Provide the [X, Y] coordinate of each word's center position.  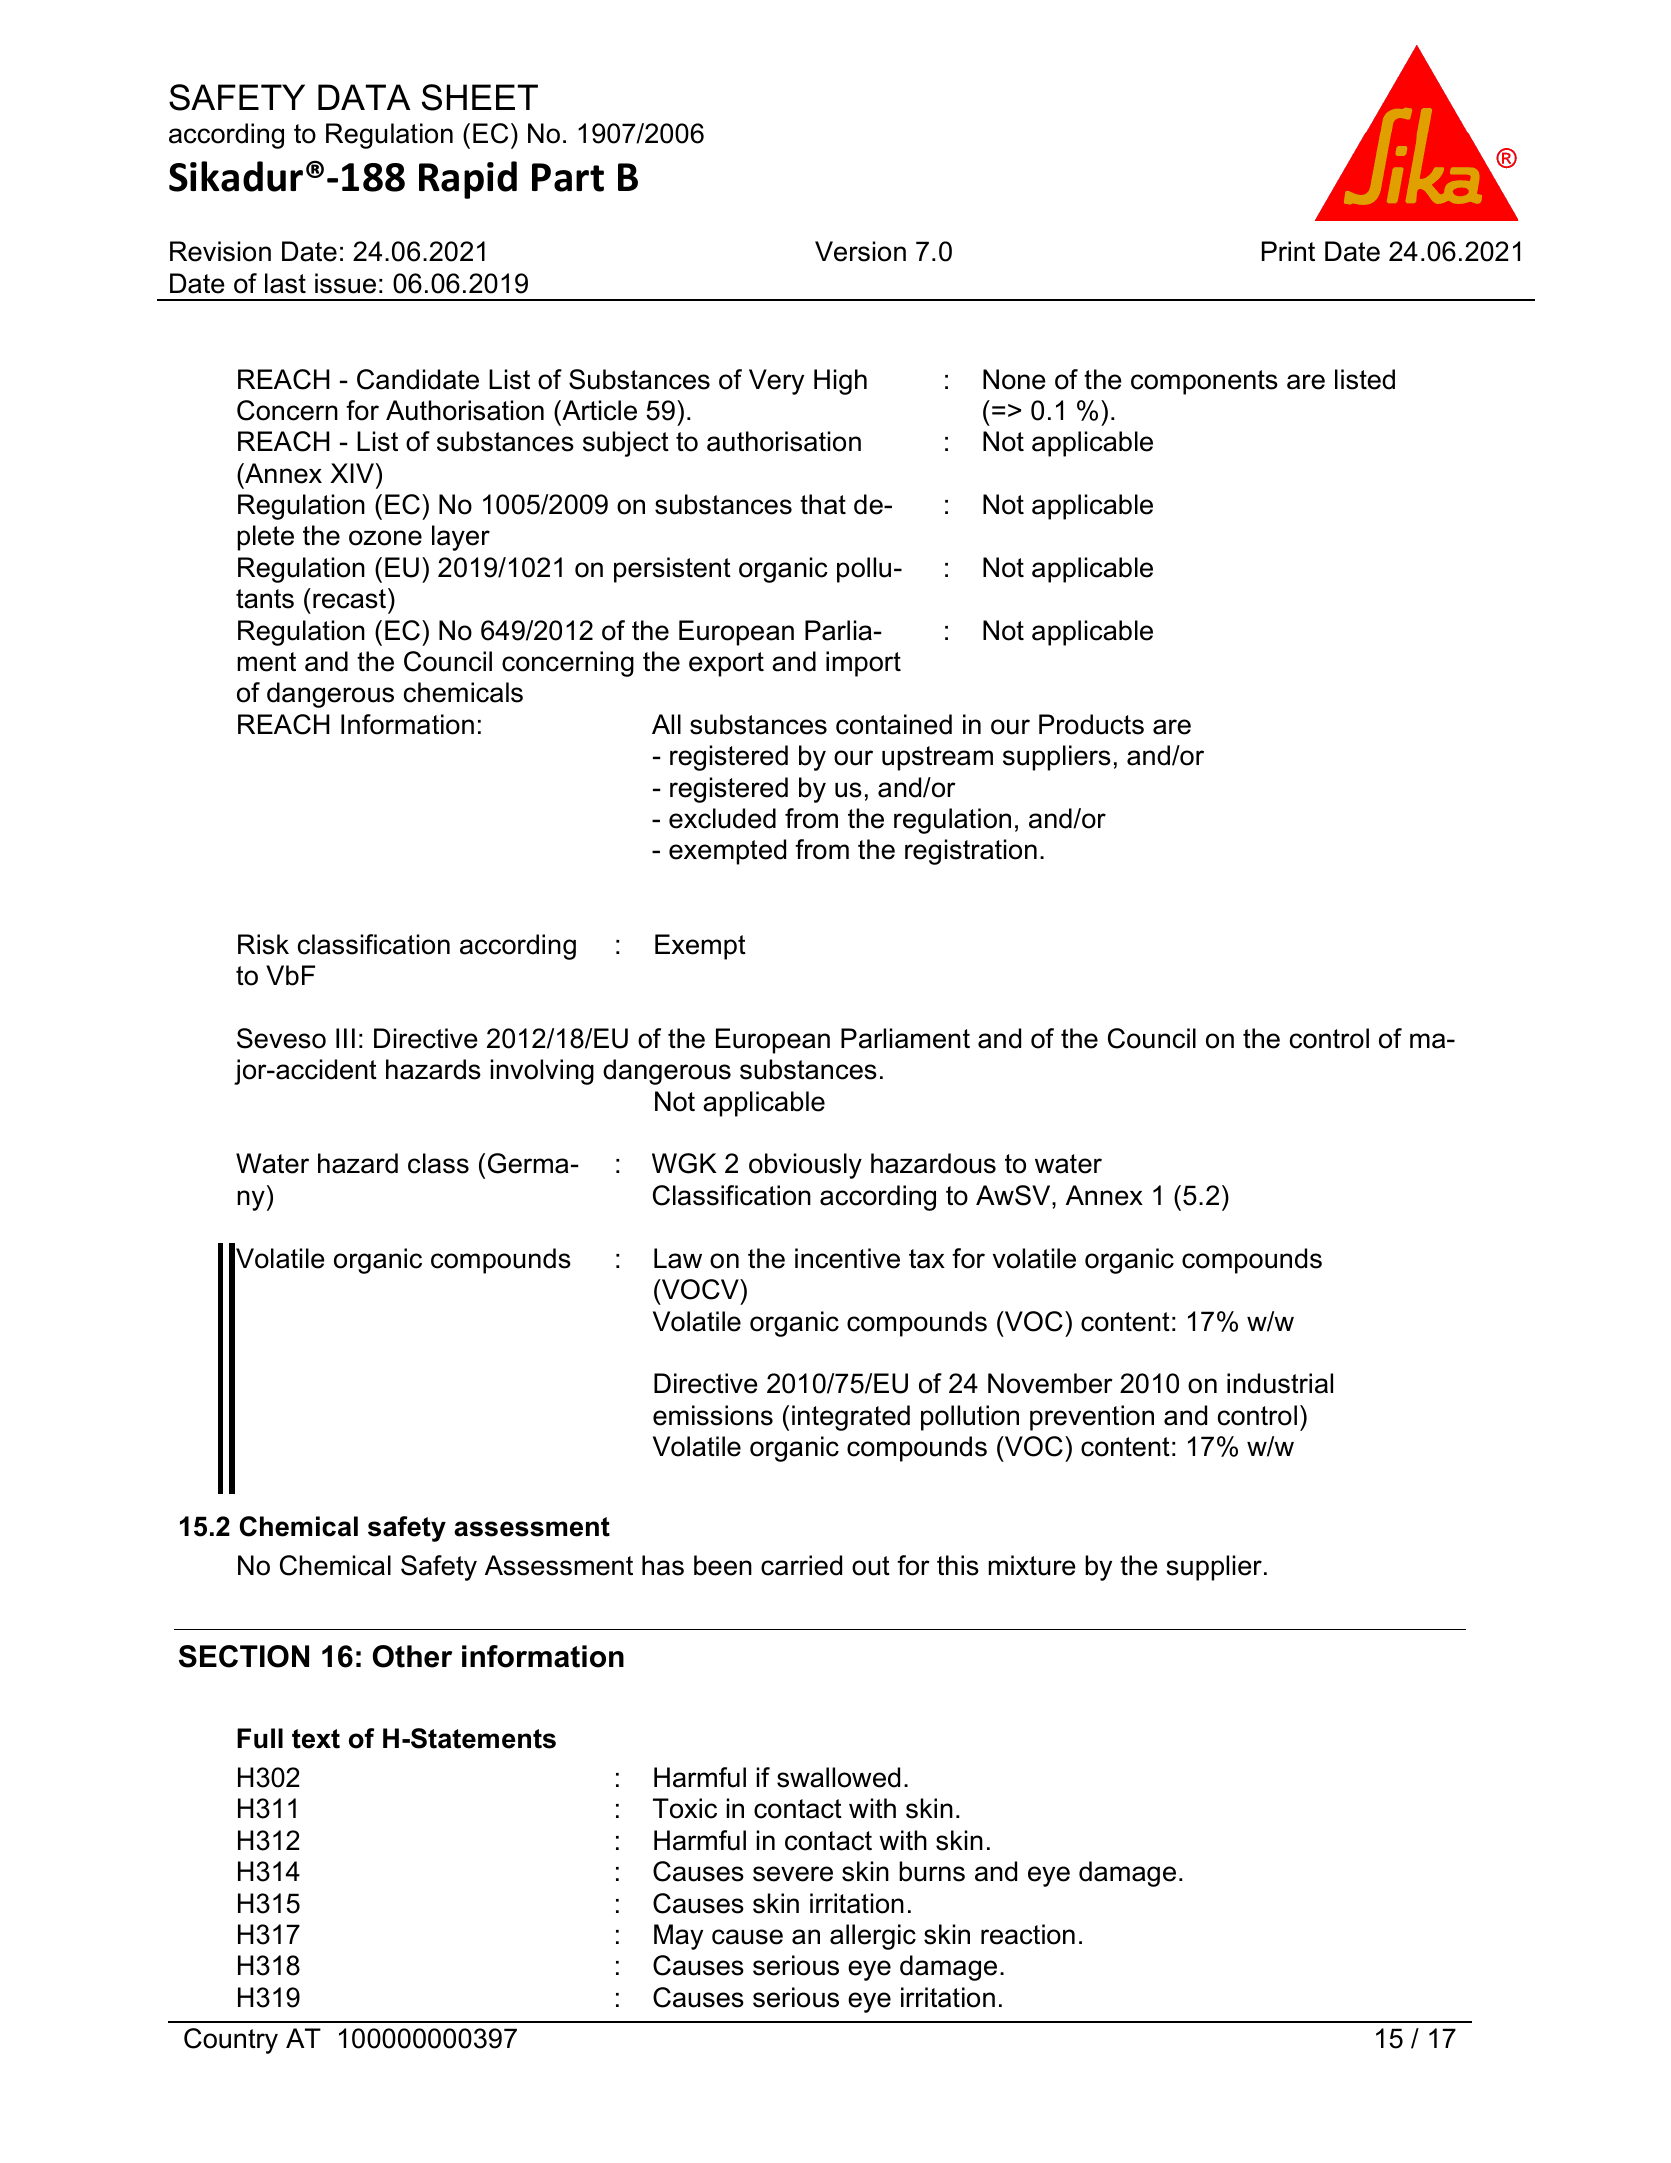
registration [971, 852]
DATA [364, 97]
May [678, 1937]
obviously [805, 1166]
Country [231, 2041]
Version [860, 251]
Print [1288, 251]
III [345, 1038]
